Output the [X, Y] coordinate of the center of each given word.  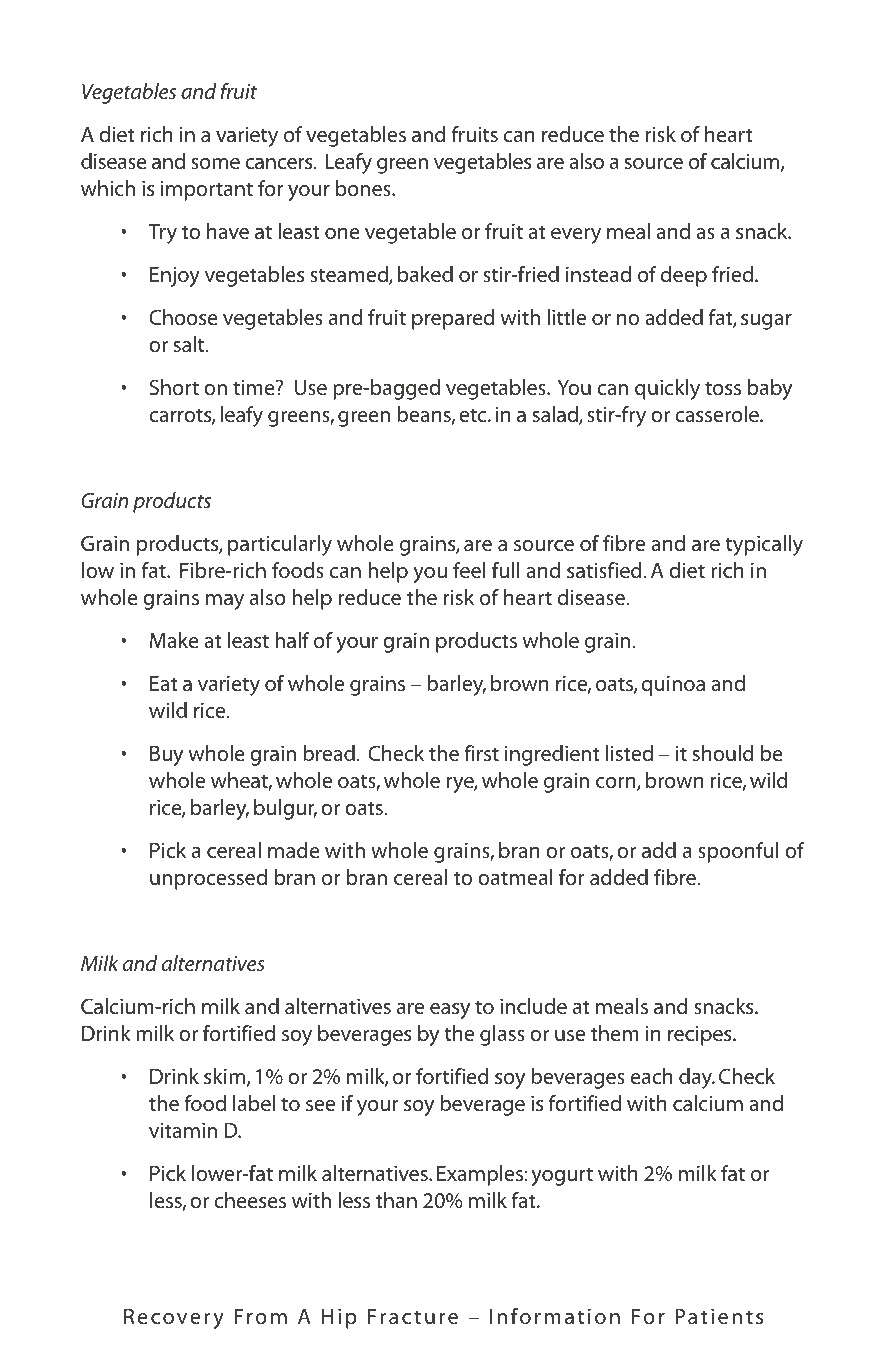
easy [450, 1011]
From [260, 1316]
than [396, 1200]
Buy [166, 756]
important [207, 191]
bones [364, 188]
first [481, 753]
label [254, 1103]
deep [684, 276]
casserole [718, 414]
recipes [701, 1036]
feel [469, 570]
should [723, 753]
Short [174, 387]
